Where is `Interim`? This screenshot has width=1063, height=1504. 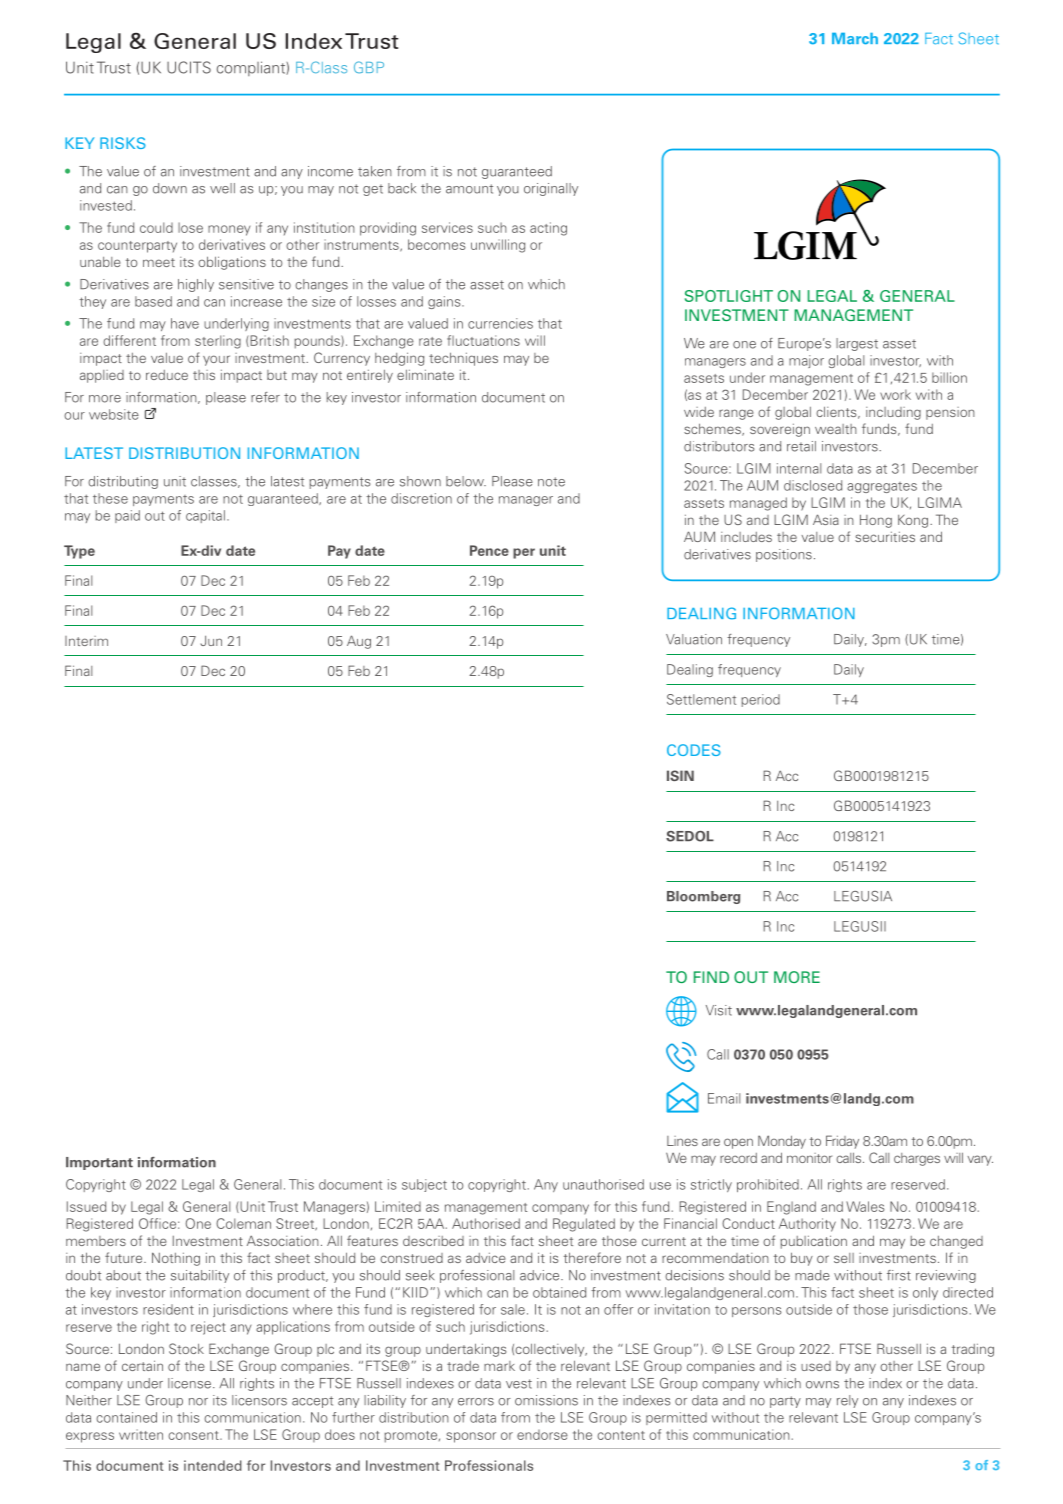 Interim is located at coordinates (86, 641).
